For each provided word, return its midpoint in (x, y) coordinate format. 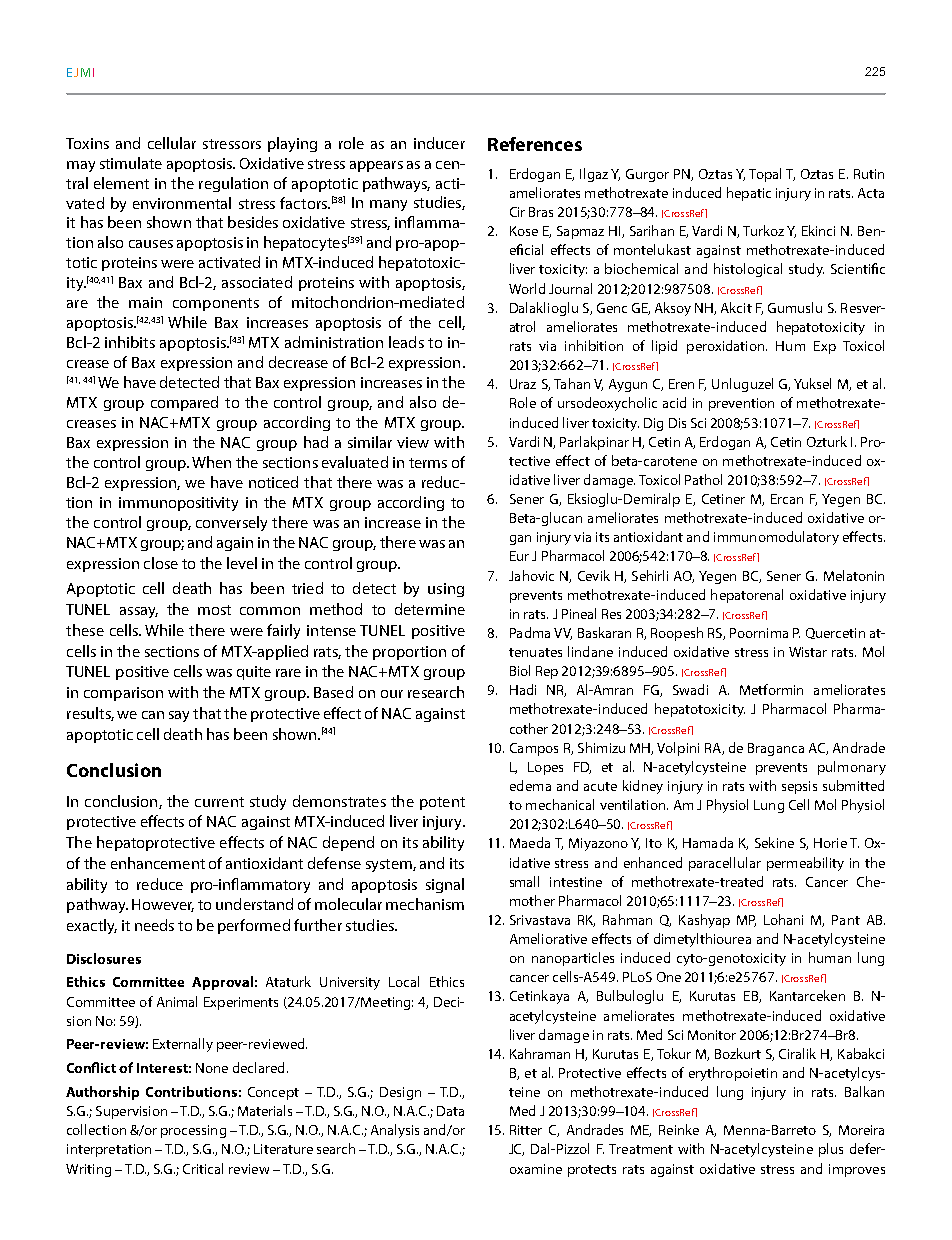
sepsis (799, 787)
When (211, 462)
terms (428, 463)
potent (442, 803)
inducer (439, 143)
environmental (182, 203)
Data (450, 1111)
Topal (765, 175)
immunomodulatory (776, 538)
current (219, 802)
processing (193, 1131)
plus (831, 1150)
